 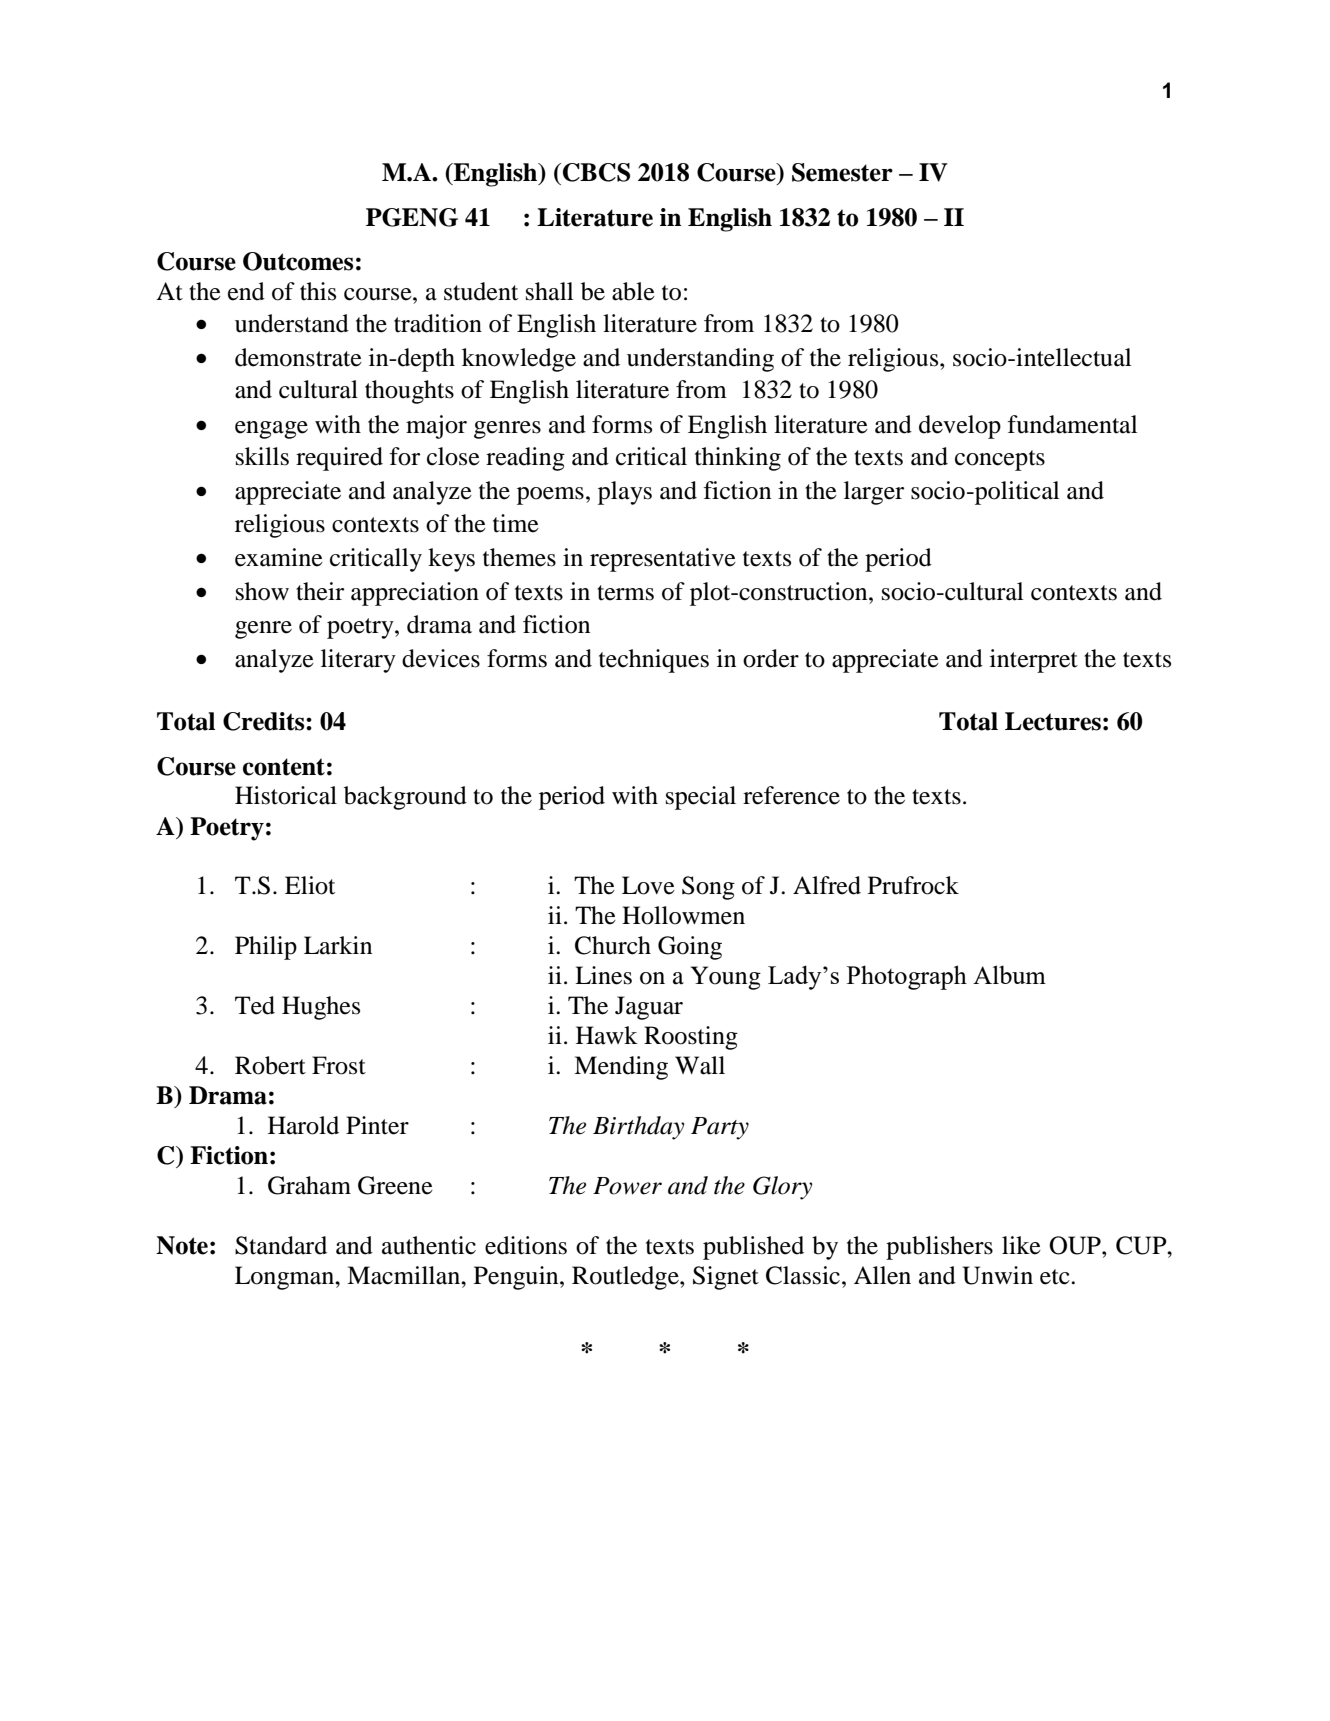 What do you see at coordinates (595, 172) in the page?
I see `CBCS` at bounding box center [595, 172].
